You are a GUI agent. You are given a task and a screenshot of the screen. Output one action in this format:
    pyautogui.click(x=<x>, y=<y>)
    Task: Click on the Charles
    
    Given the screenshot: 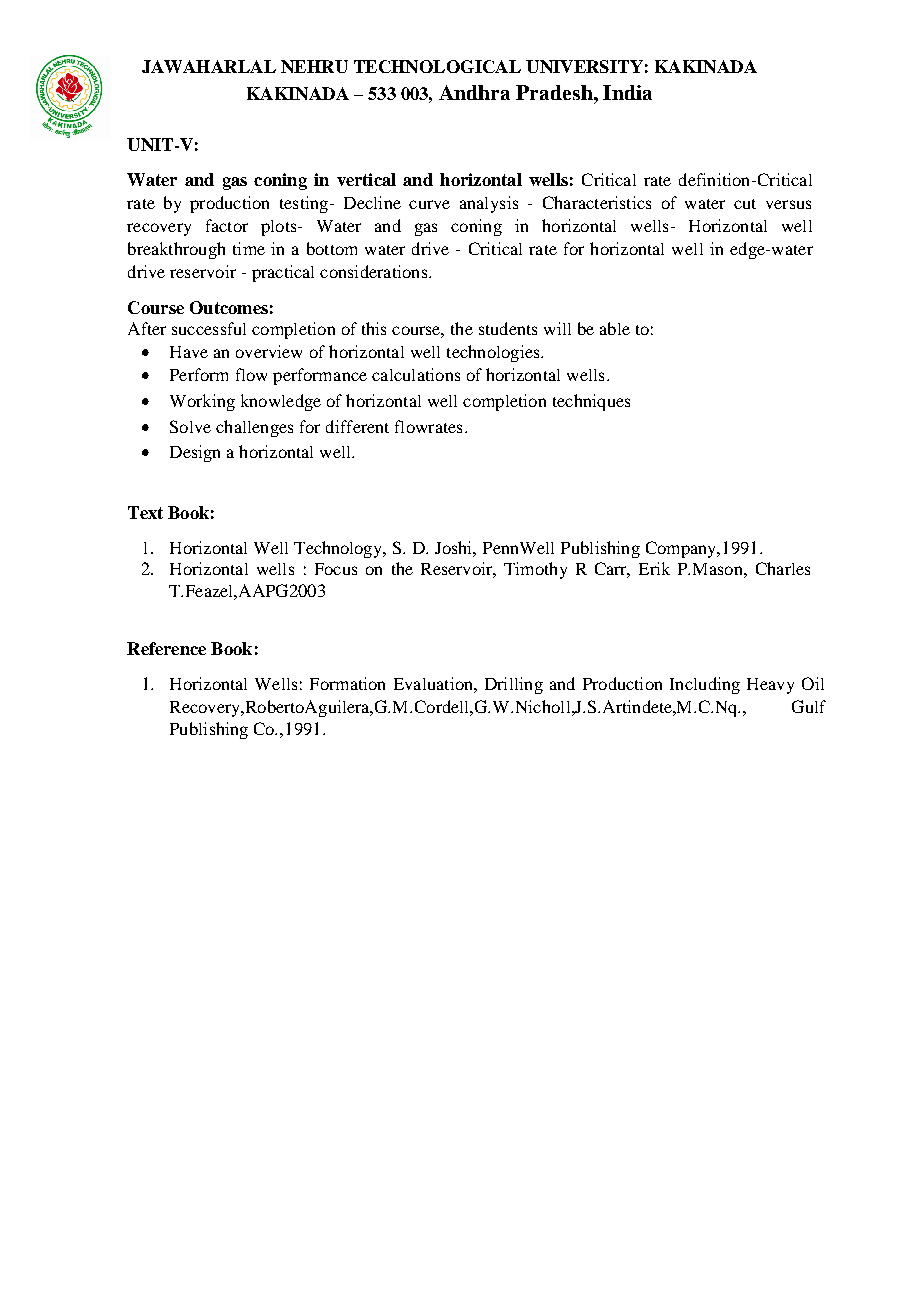 What is the action you would take?
    pyautogui.click(x=783, y=568)
